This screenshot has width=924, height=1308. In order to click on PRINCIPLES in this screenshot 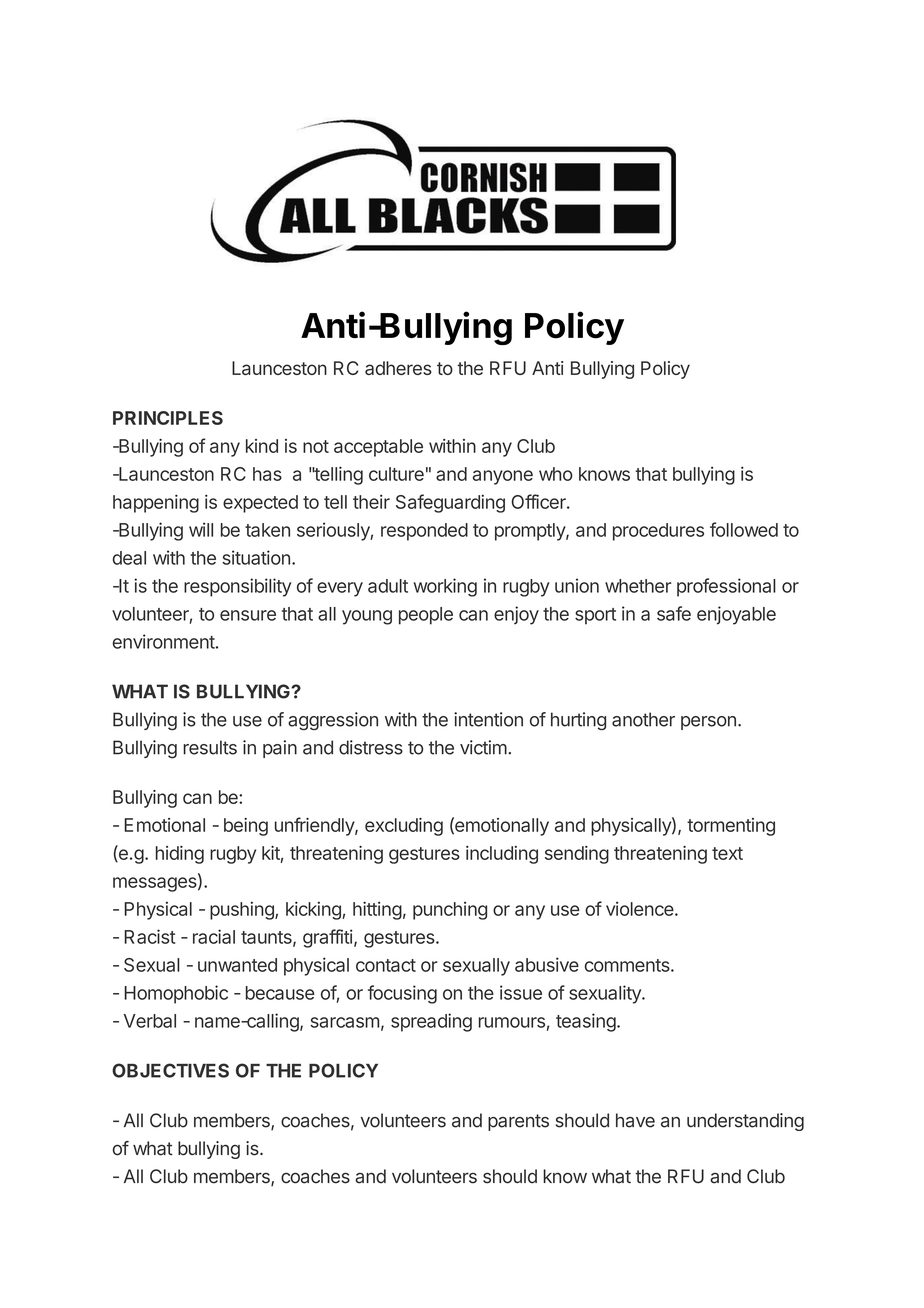, I will do `click(168, 418)`.
